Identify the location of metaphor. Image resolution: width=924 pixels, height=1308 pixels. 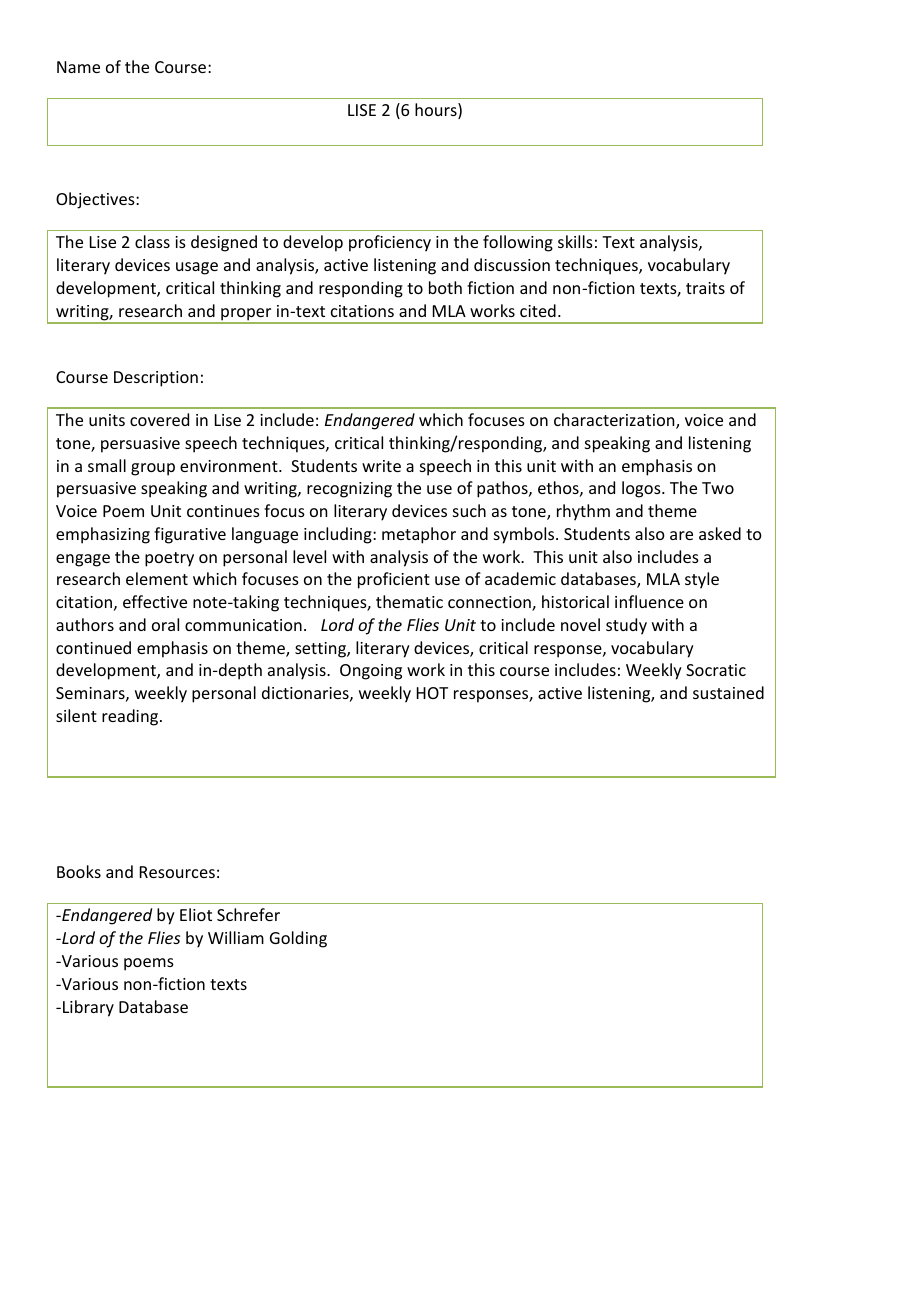
(419, 535).
